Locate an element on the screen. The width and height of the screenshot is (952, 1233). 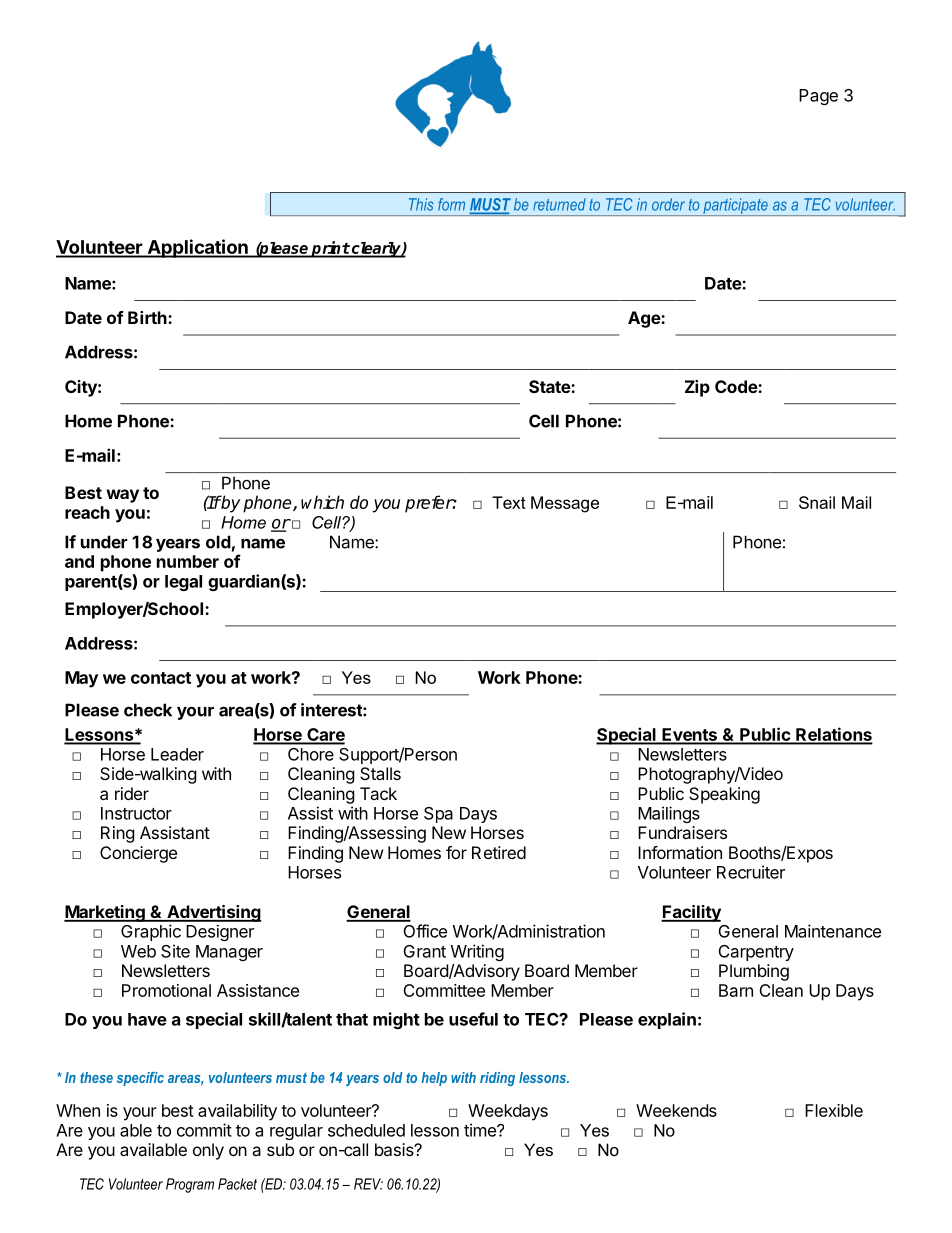
Snail is located at coordinates (817, 502).
